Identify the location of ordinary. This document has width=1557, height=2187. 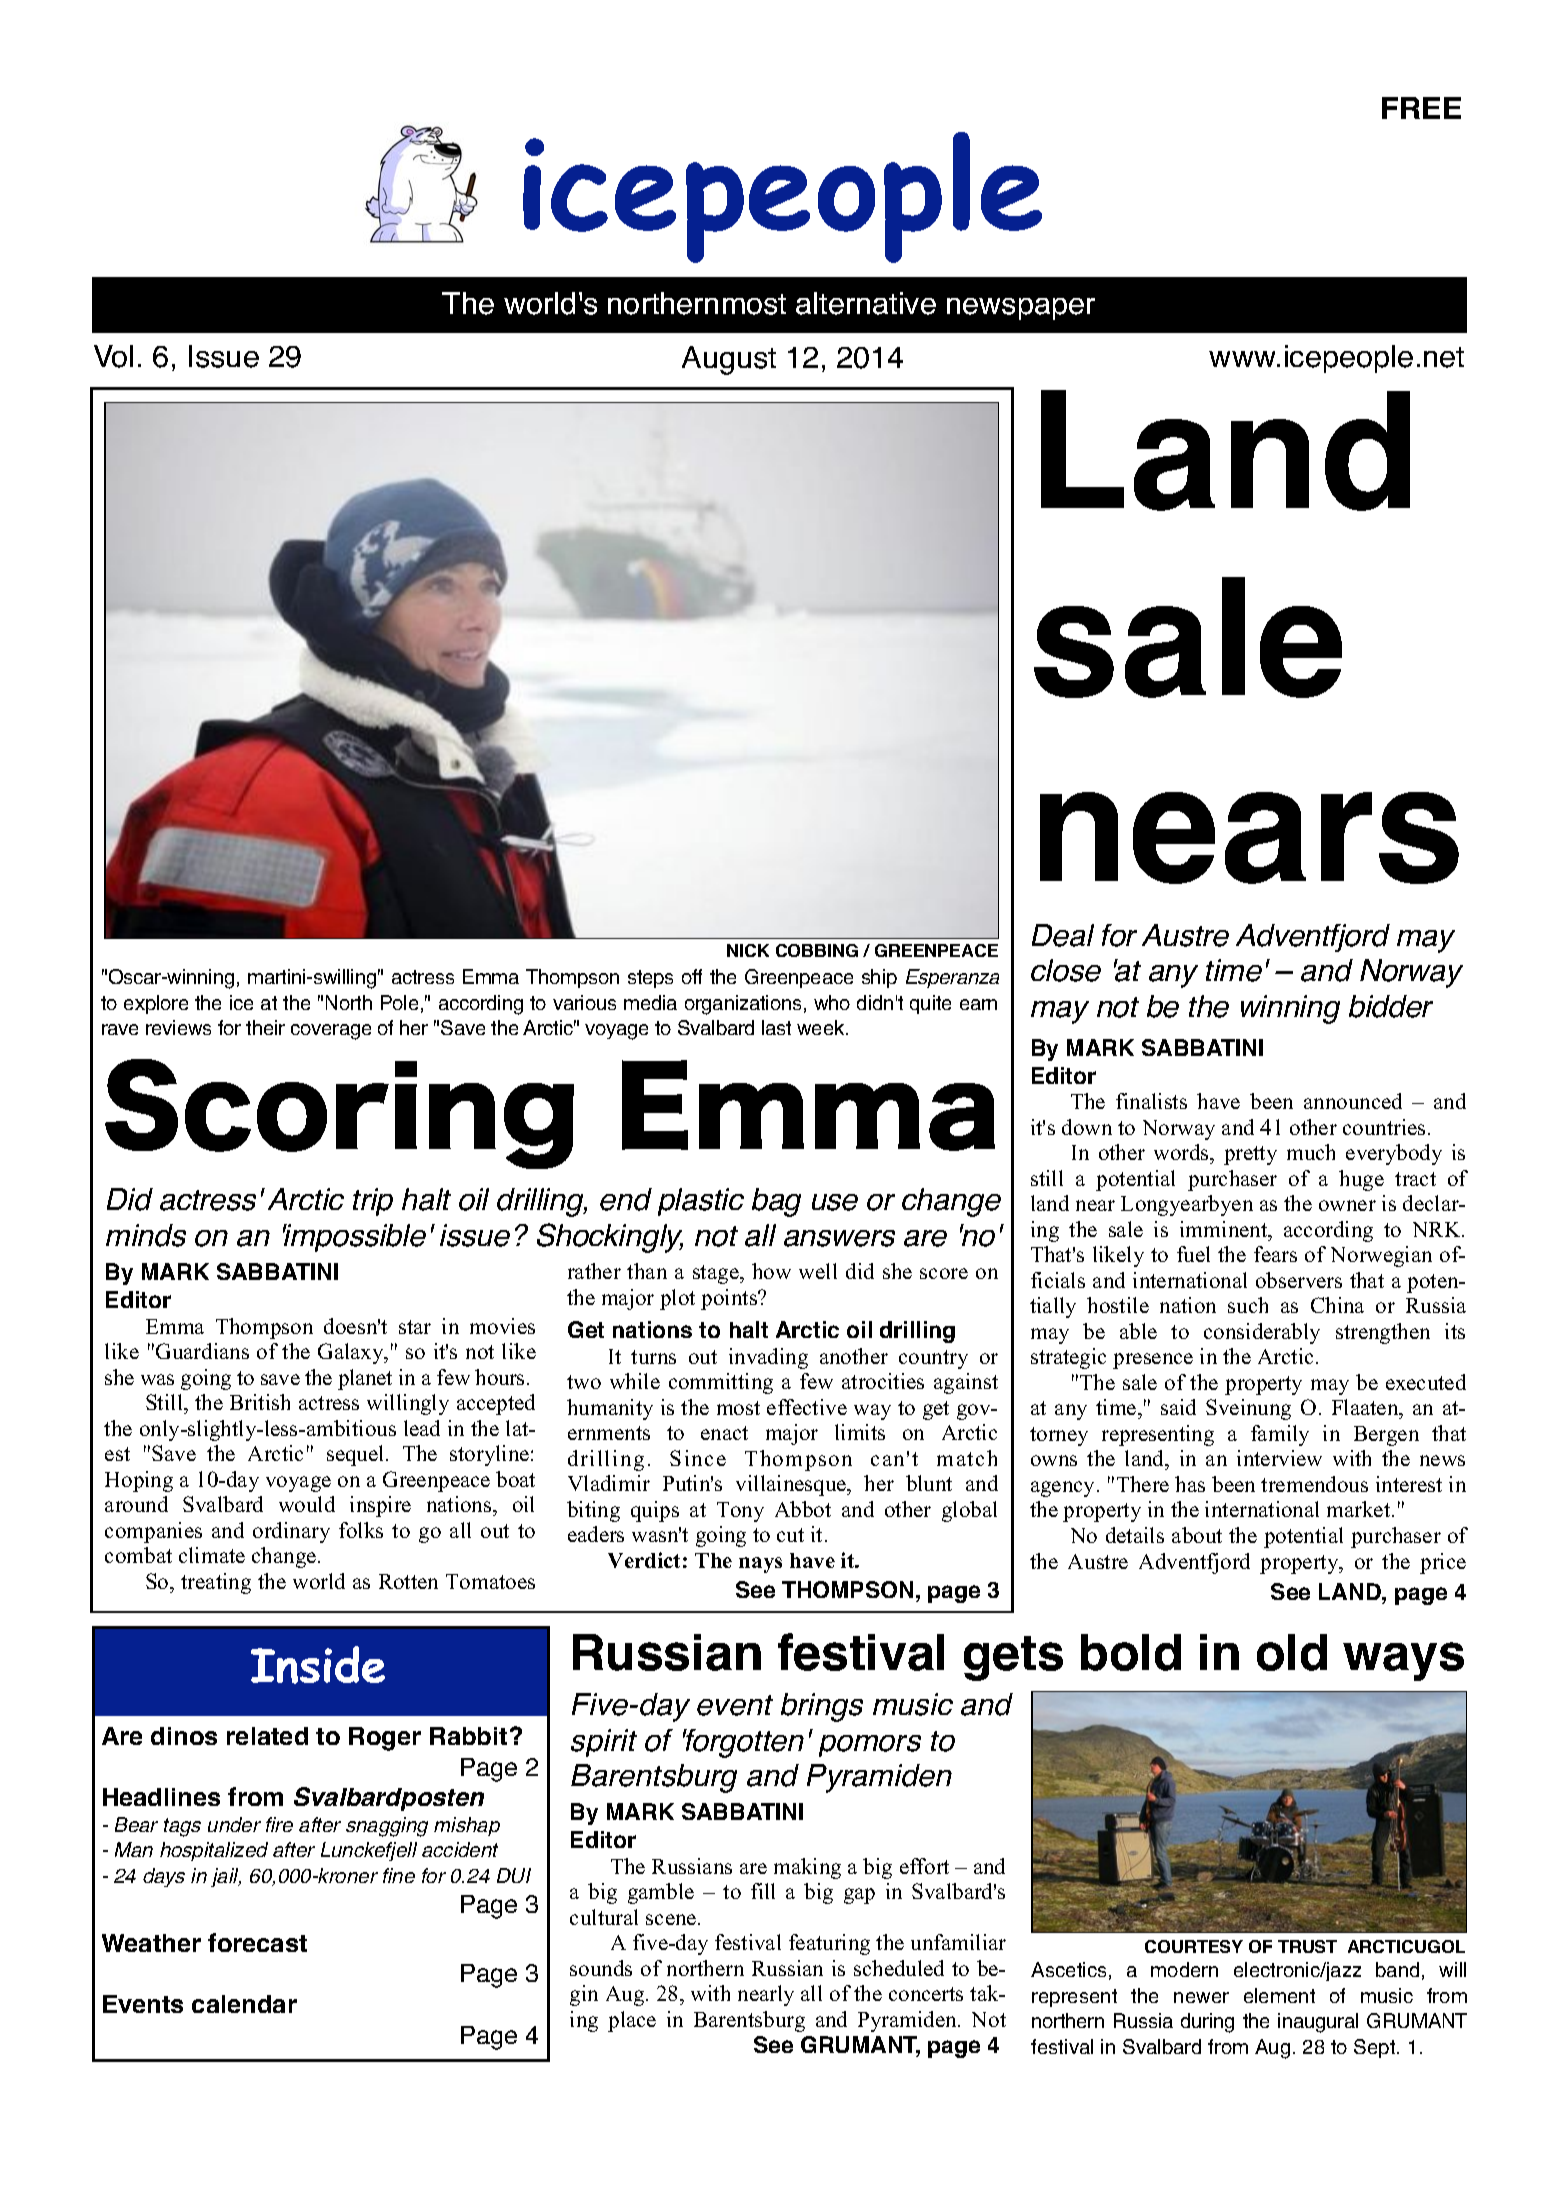
(291, 1532).
